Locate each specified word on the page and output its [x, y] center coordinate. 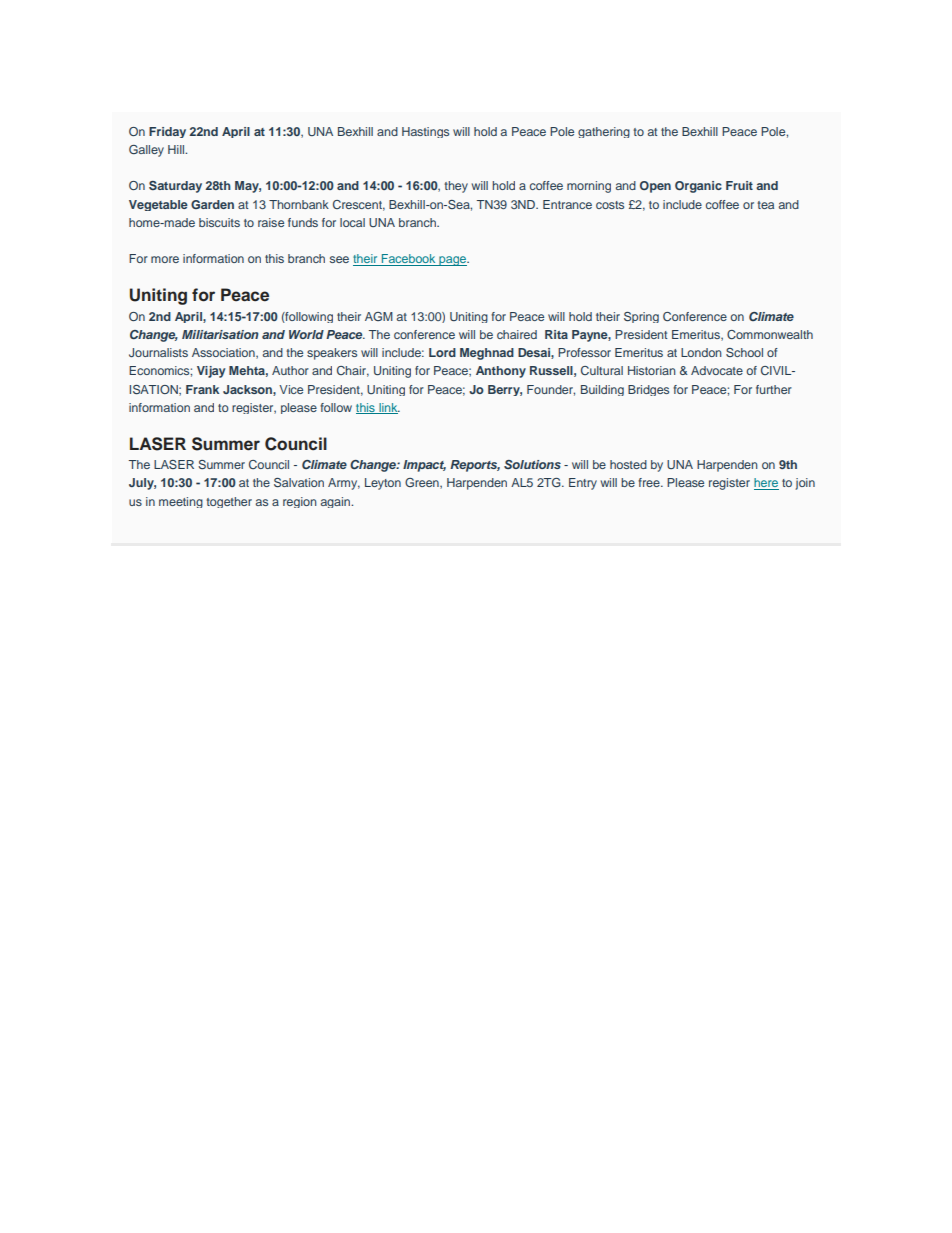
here [766, 484]
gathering [604, 132]
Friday [167, 132]
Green [423, 483]
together [229, 502]
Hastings [425, 132]
